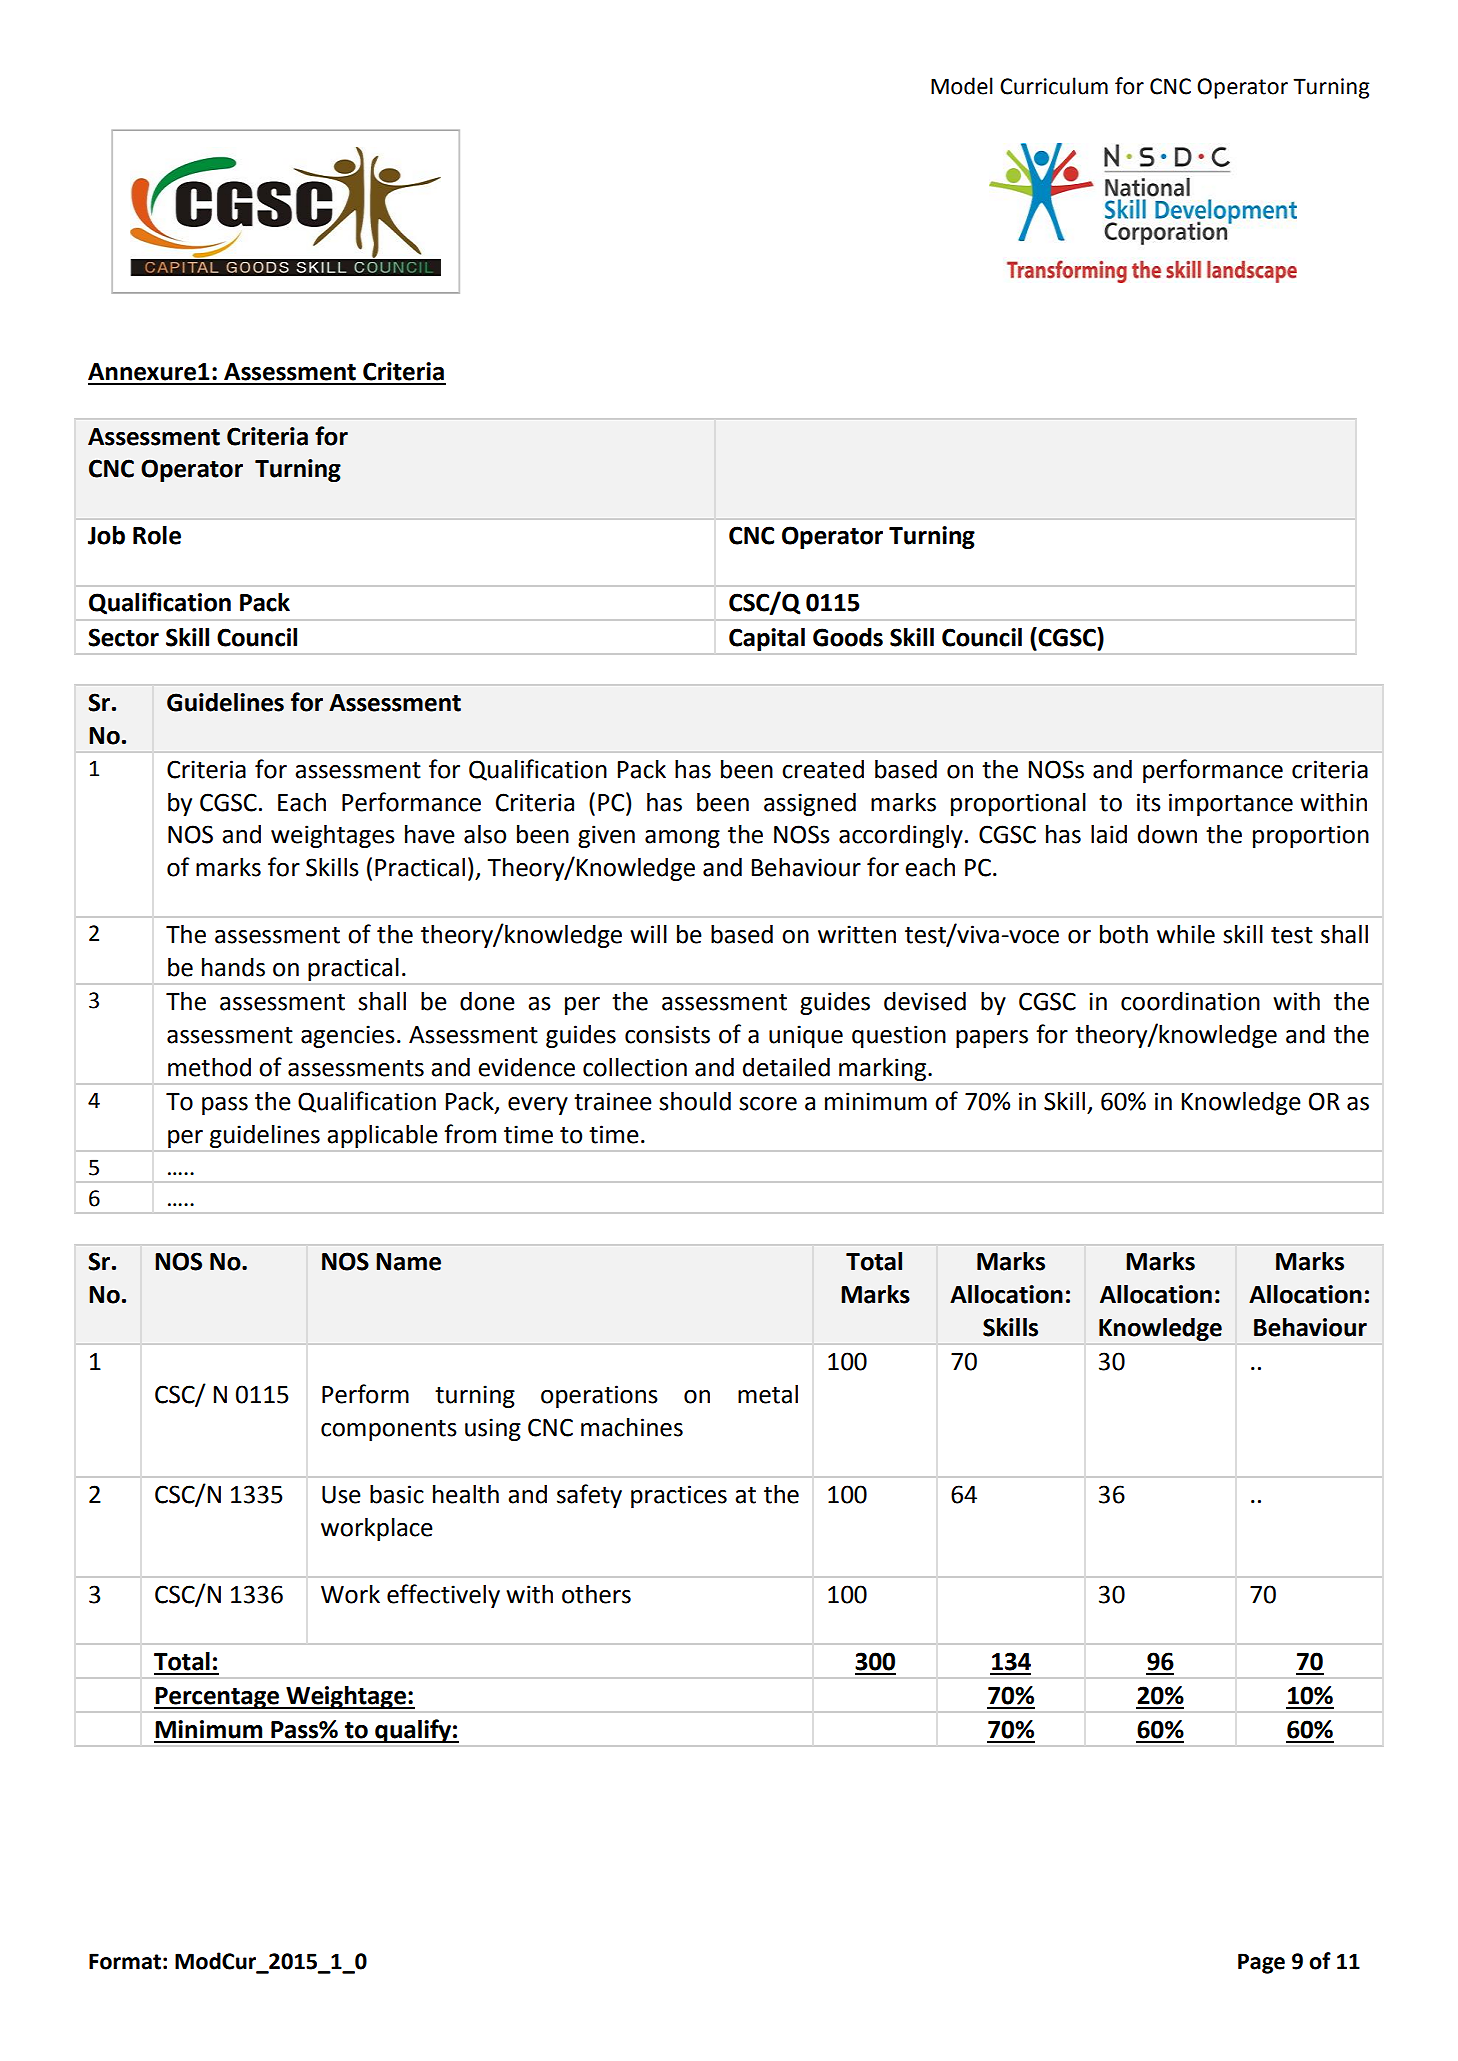 This document has width=1458, height=2061. Describe the element at coordinates (768, 1394) in the document. I see `metal` at that location.
